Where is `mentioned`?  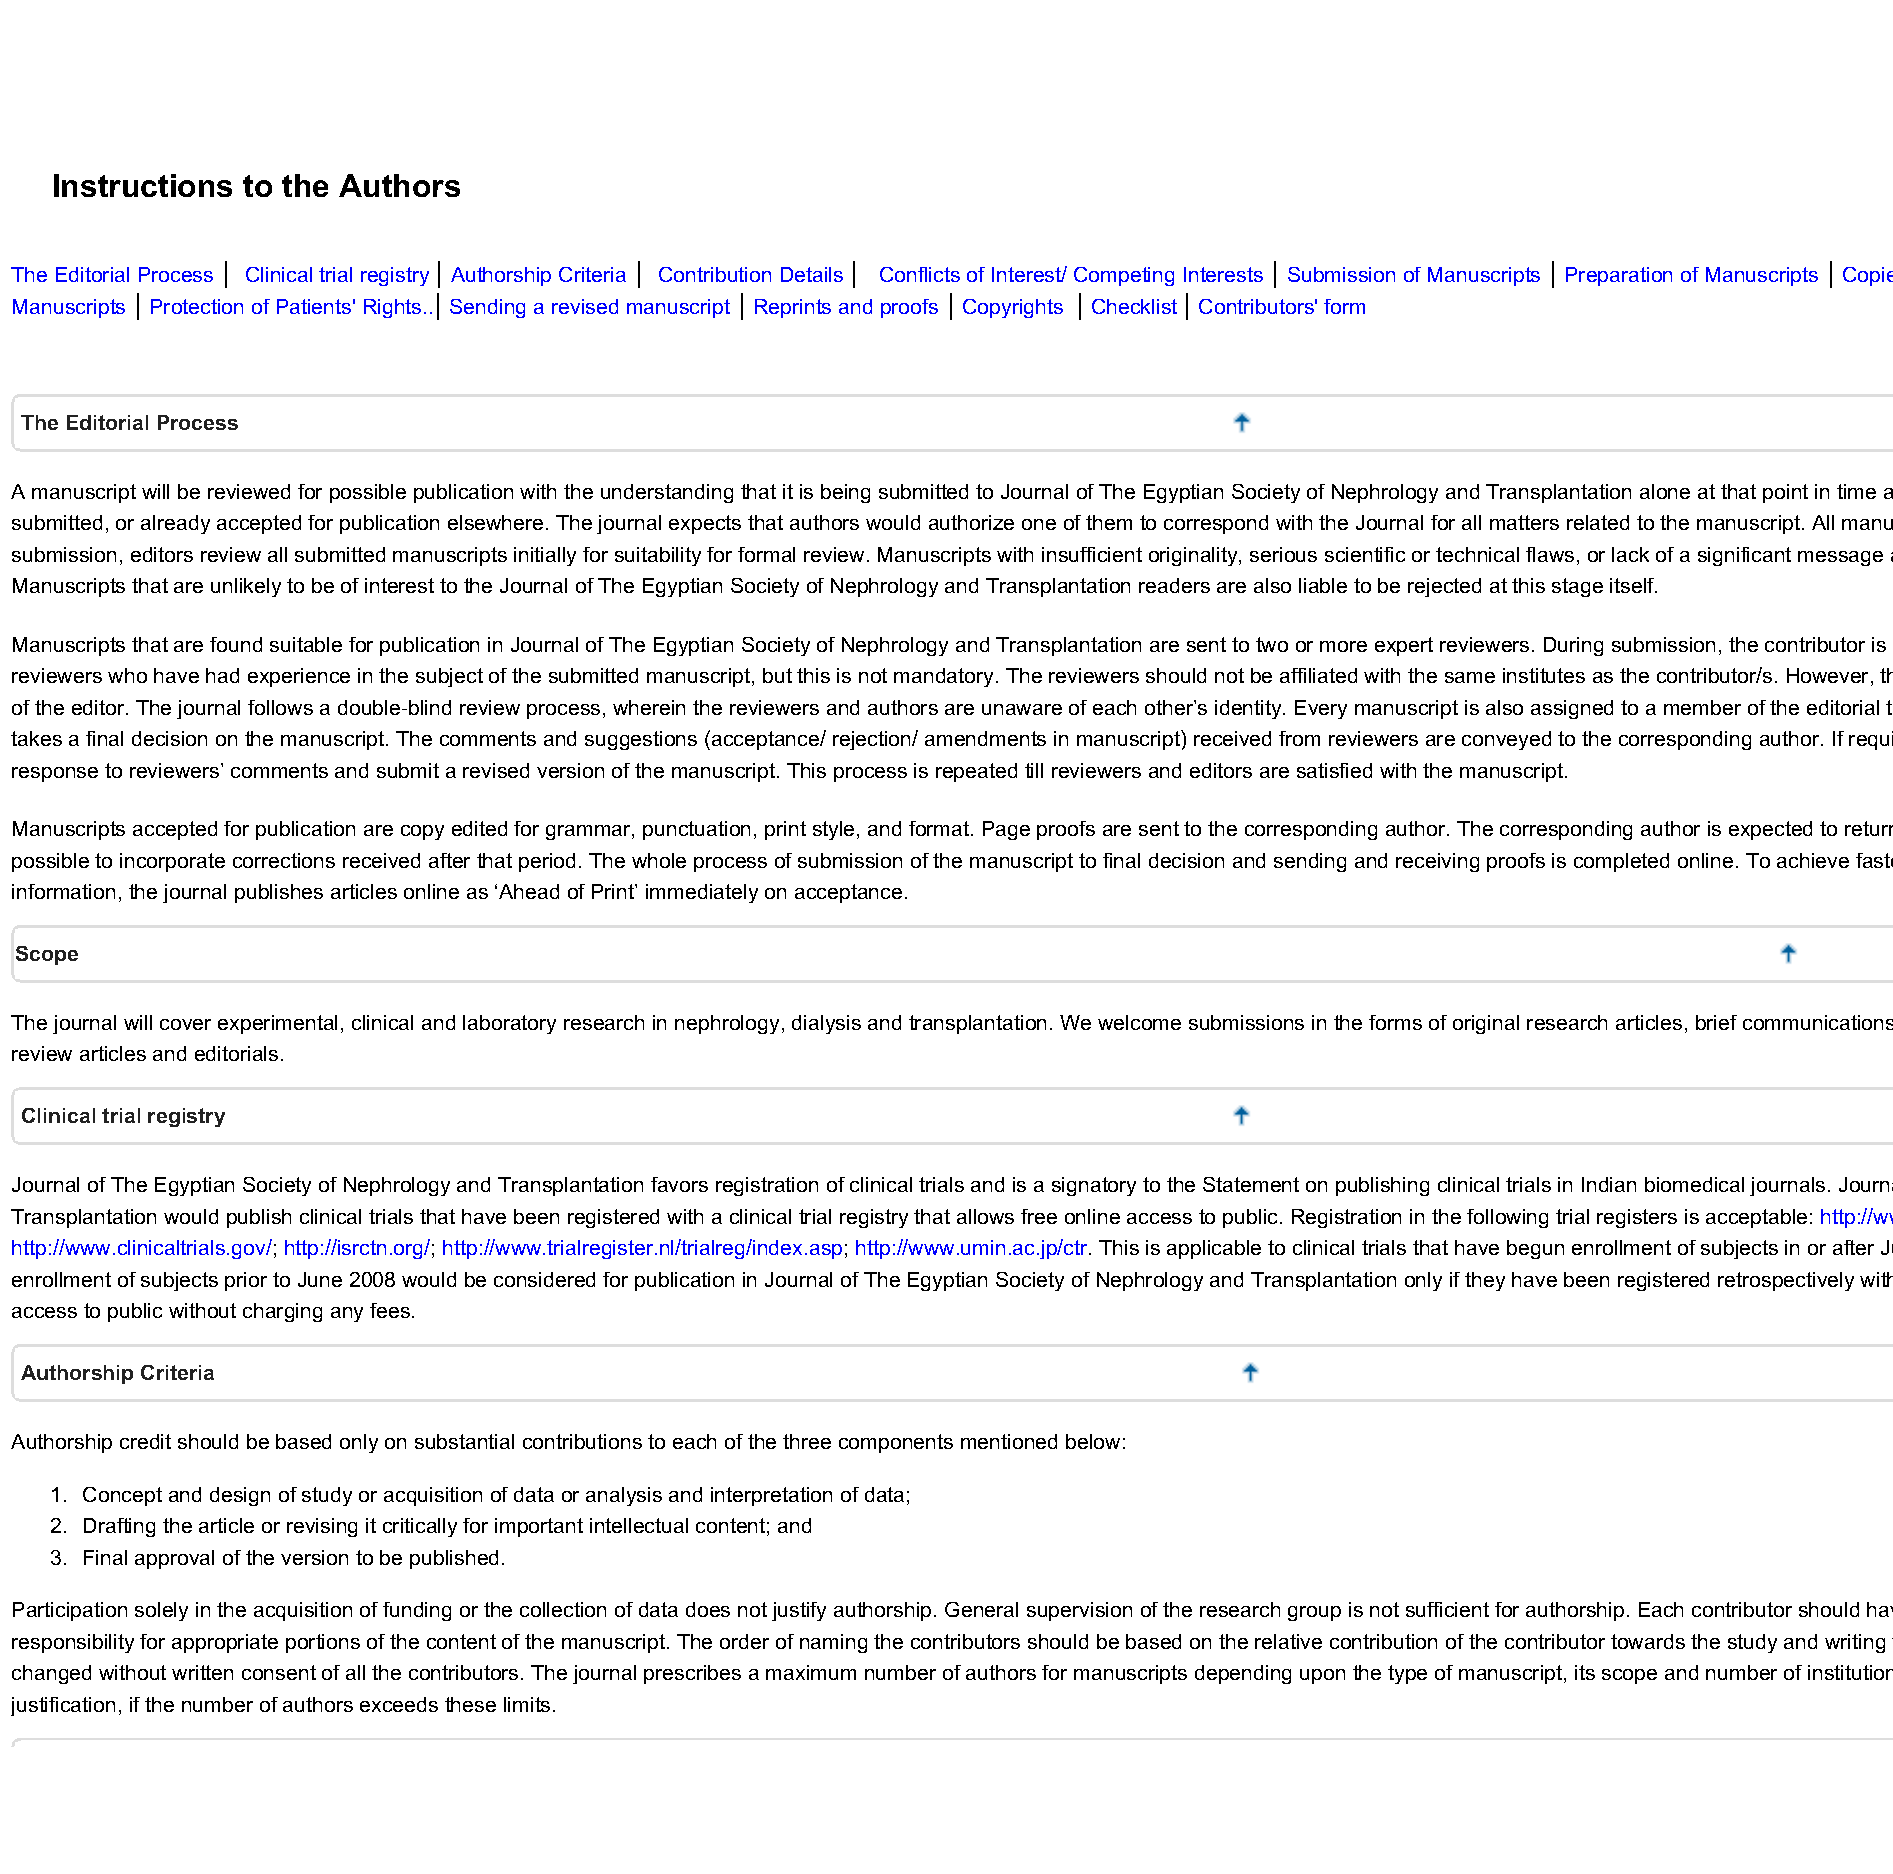
mentioned is located at coordinates (1009, 1441).
